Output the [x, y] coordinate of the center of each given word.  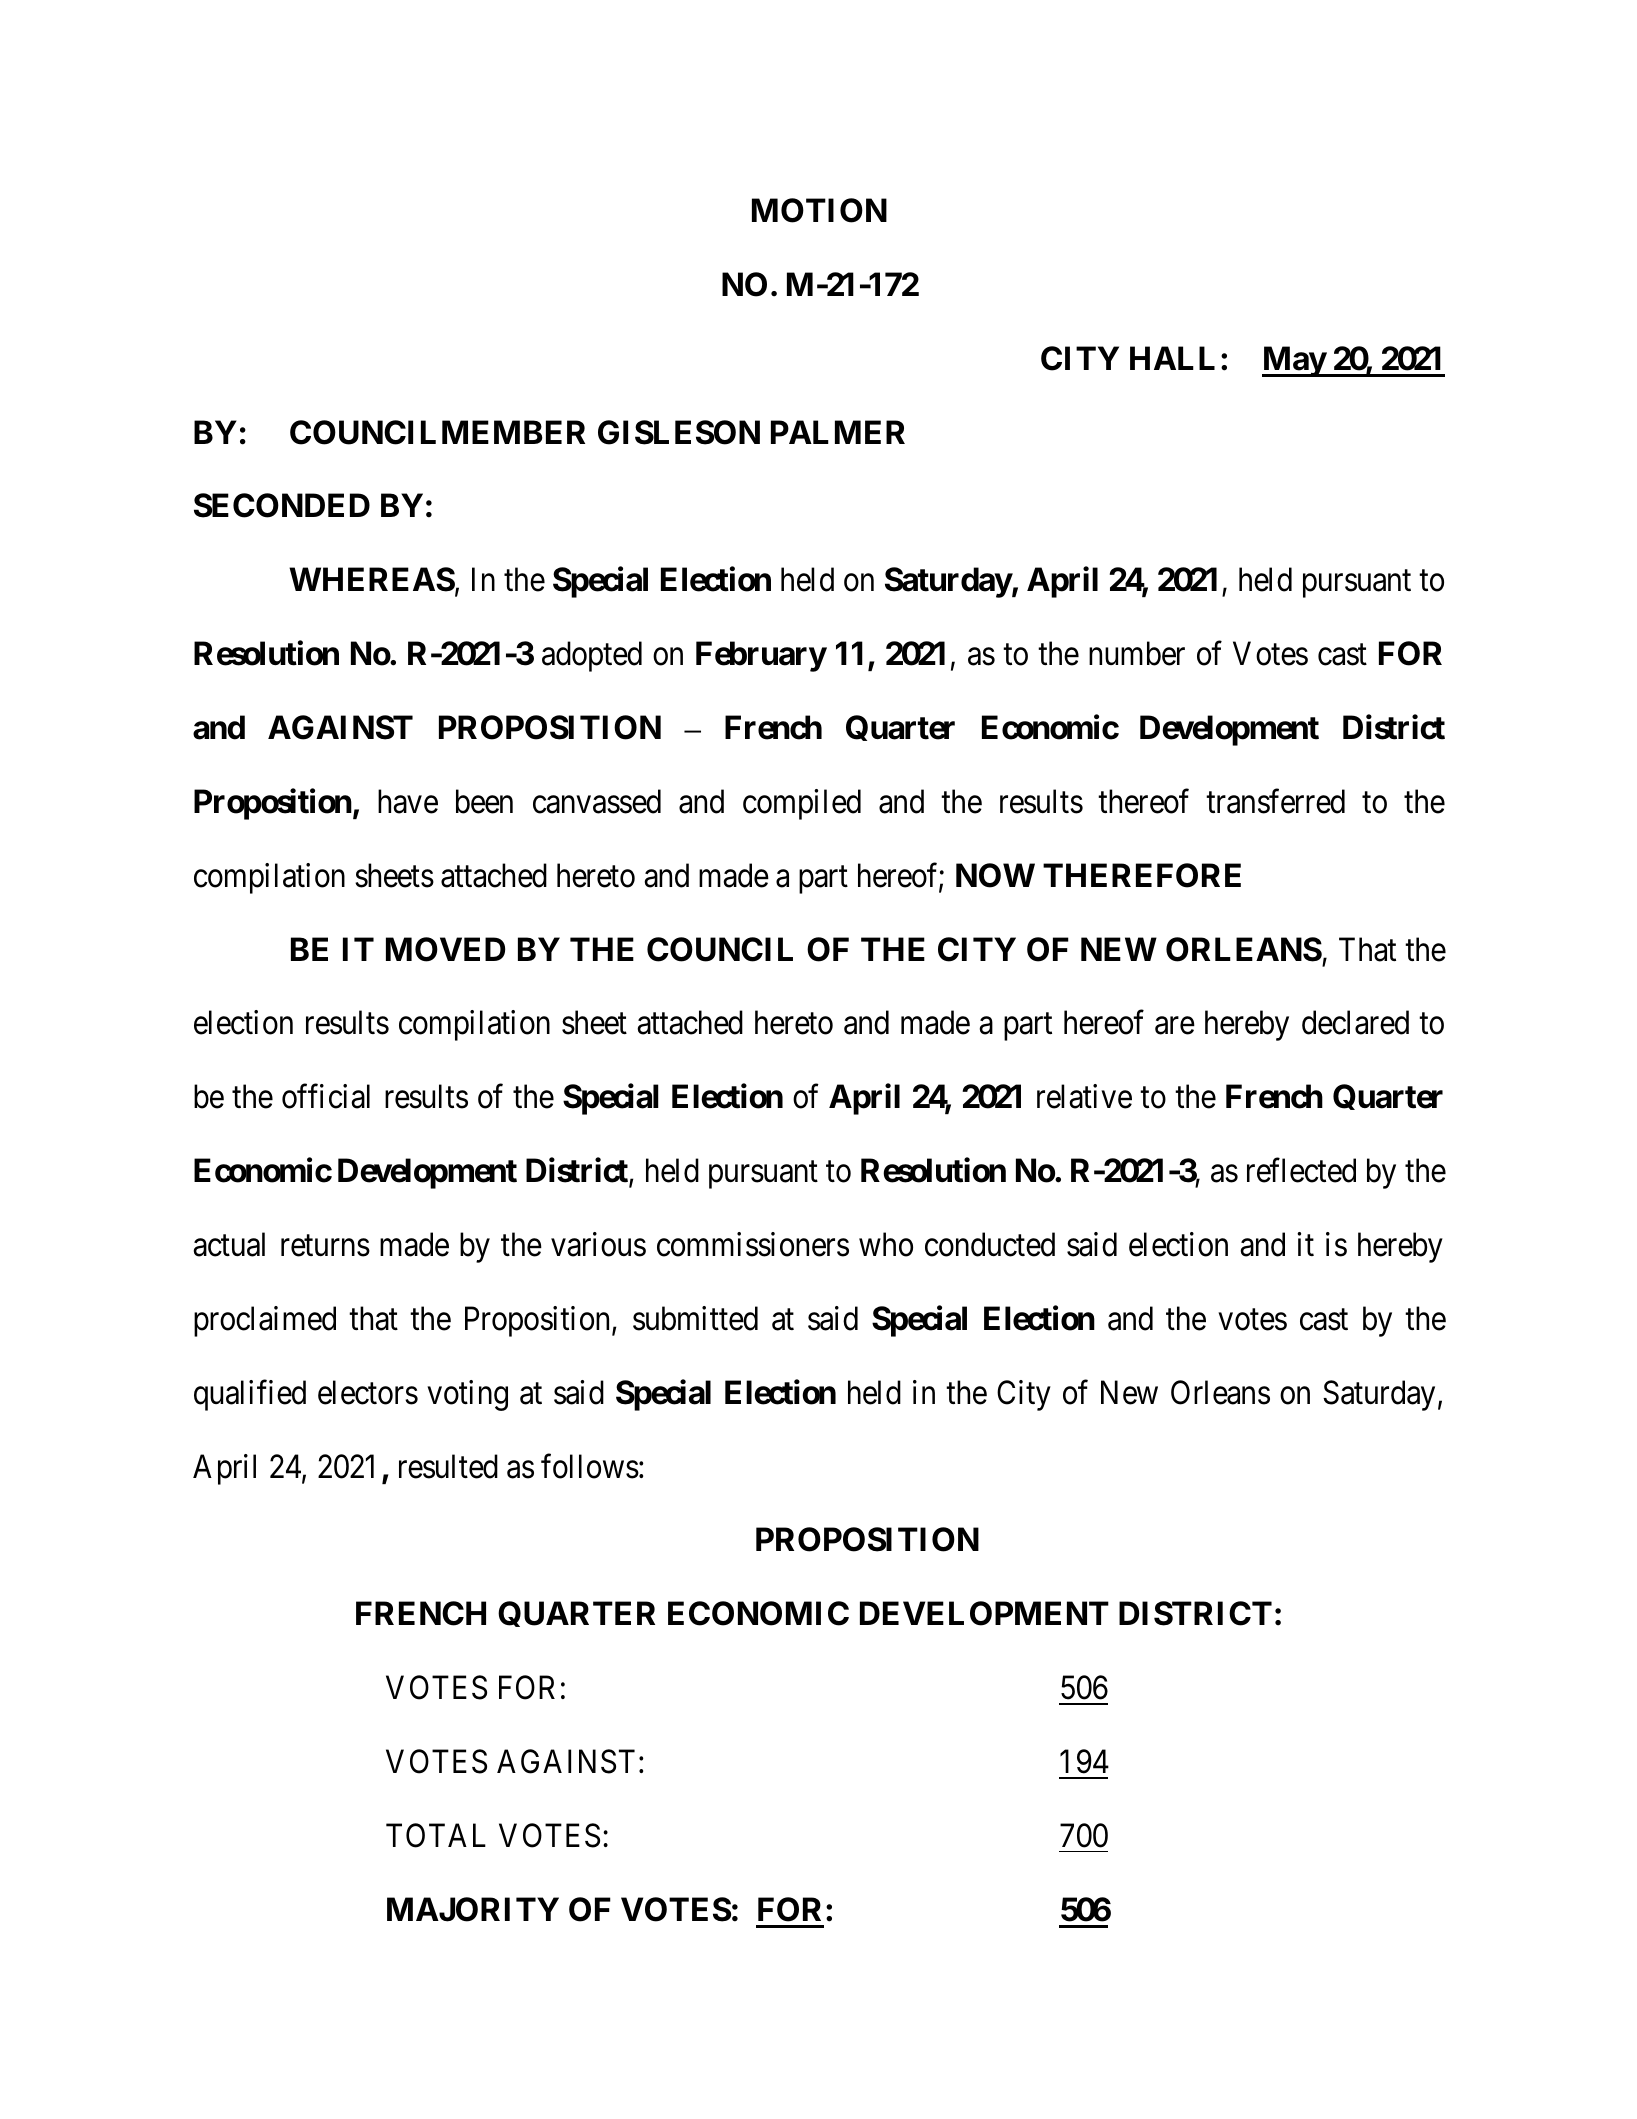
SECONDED [282, 505]
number [1137, 653]
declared [1355, 1023]
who [886, 1244]
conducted [990, 1244]
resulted [448, 1466]
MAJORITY [473, 1909]
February [761, 656]
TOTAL [436, 1835]
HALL [1172, 358]
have [408, 801]
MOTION [819, 210]
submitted [695, 1318]
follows [590, 1466]
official [326, 1096]
